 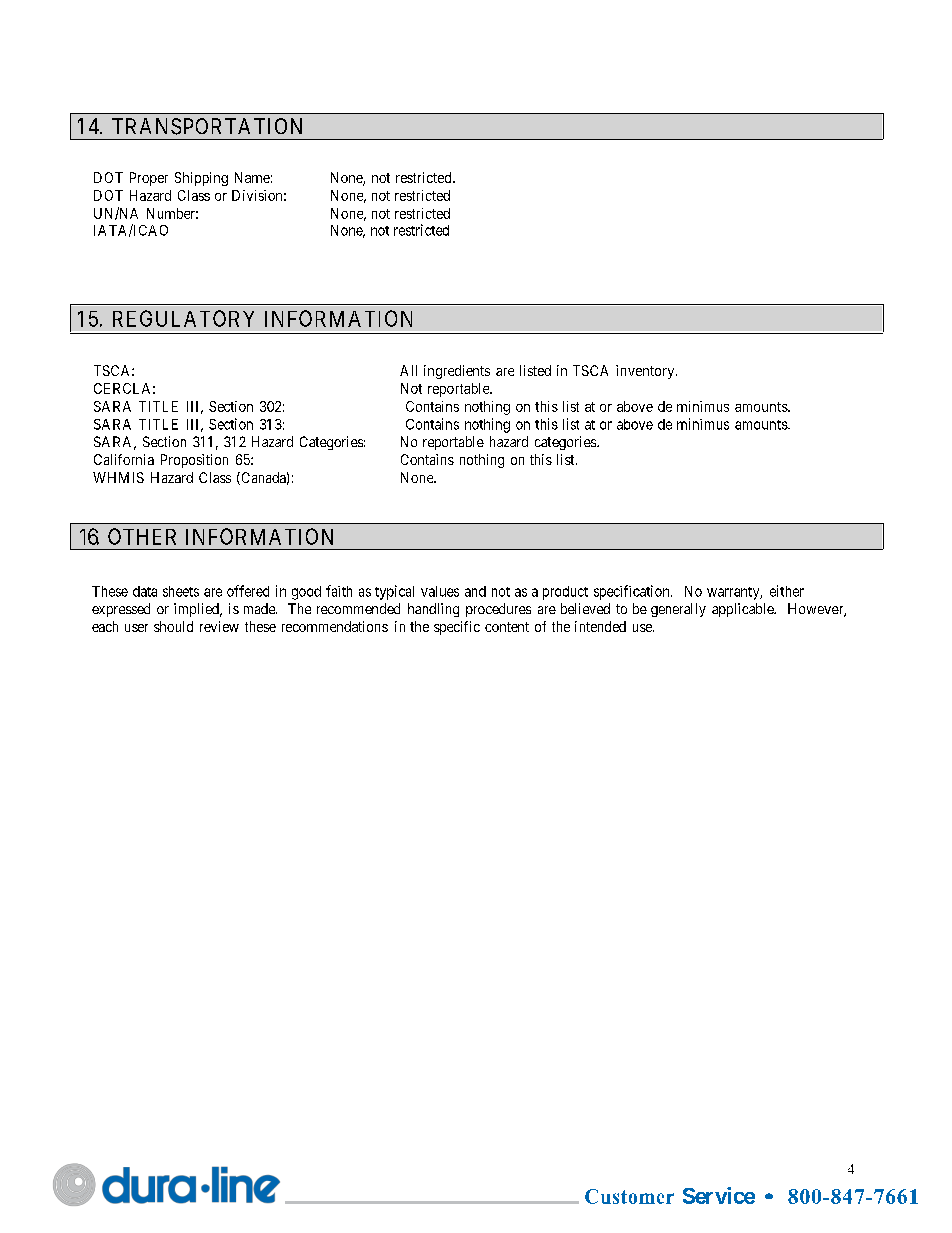 What do you see at coordinates (173, 626) in the screenshot?
I see `should` at bounding box center [173, 626].
